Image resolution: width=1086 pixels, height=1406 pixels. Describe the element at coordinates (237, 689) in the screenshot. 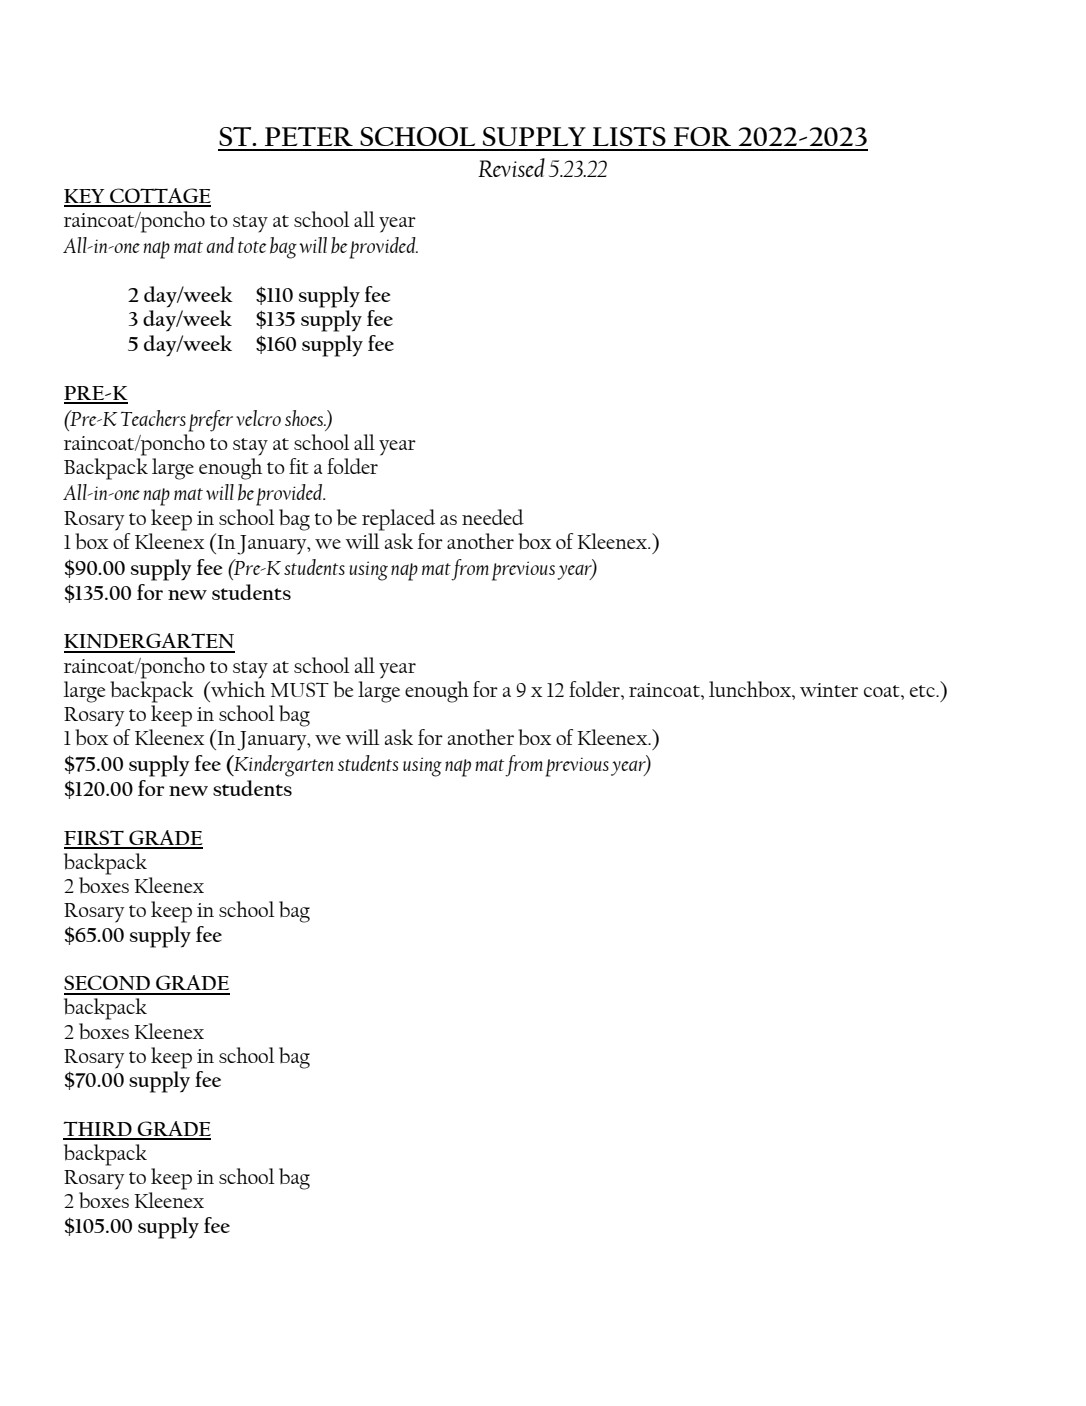

I see `which` at that location.
